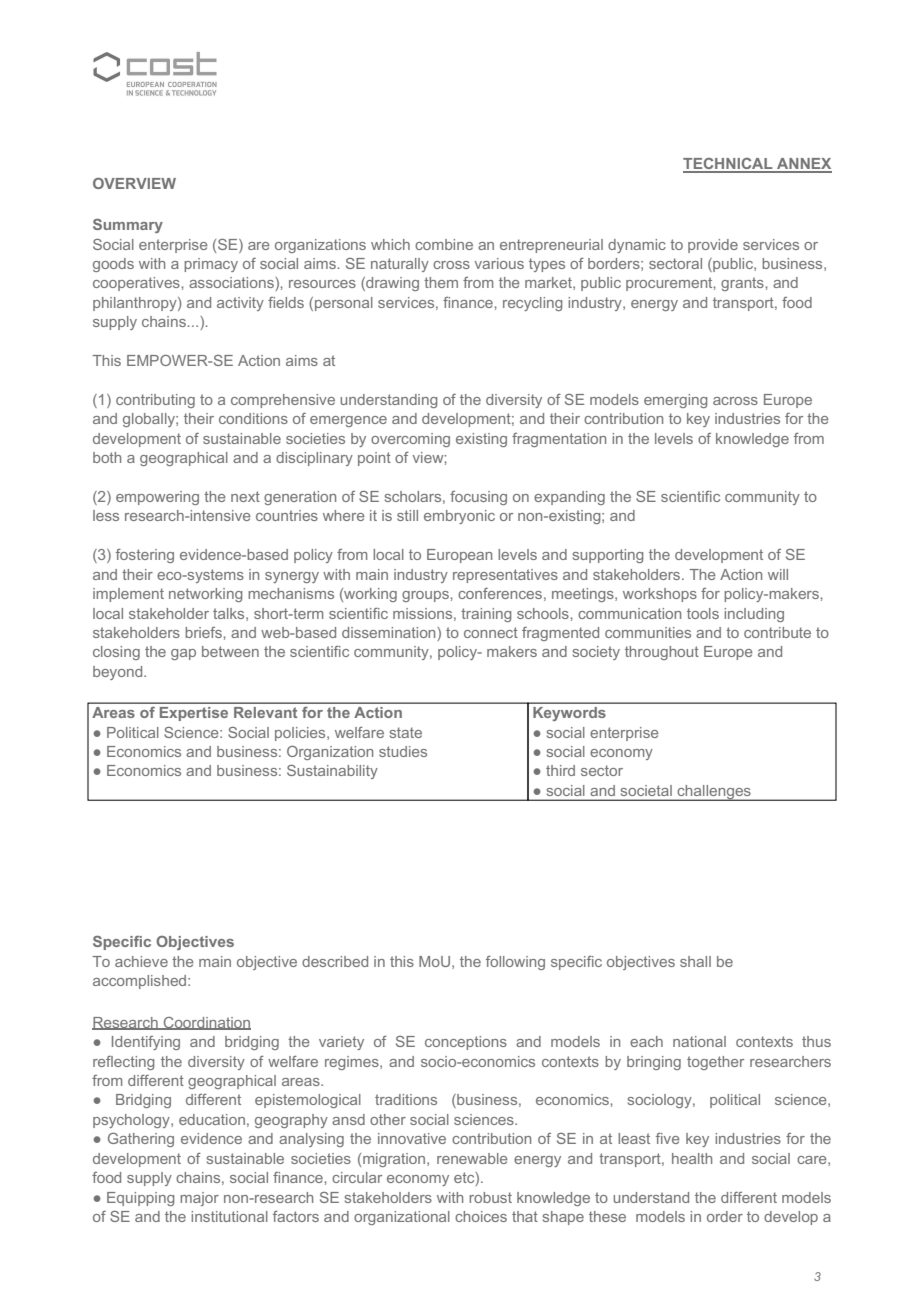 The image size is (924, 1308). I want to click on throughout, so click(662, 653).
